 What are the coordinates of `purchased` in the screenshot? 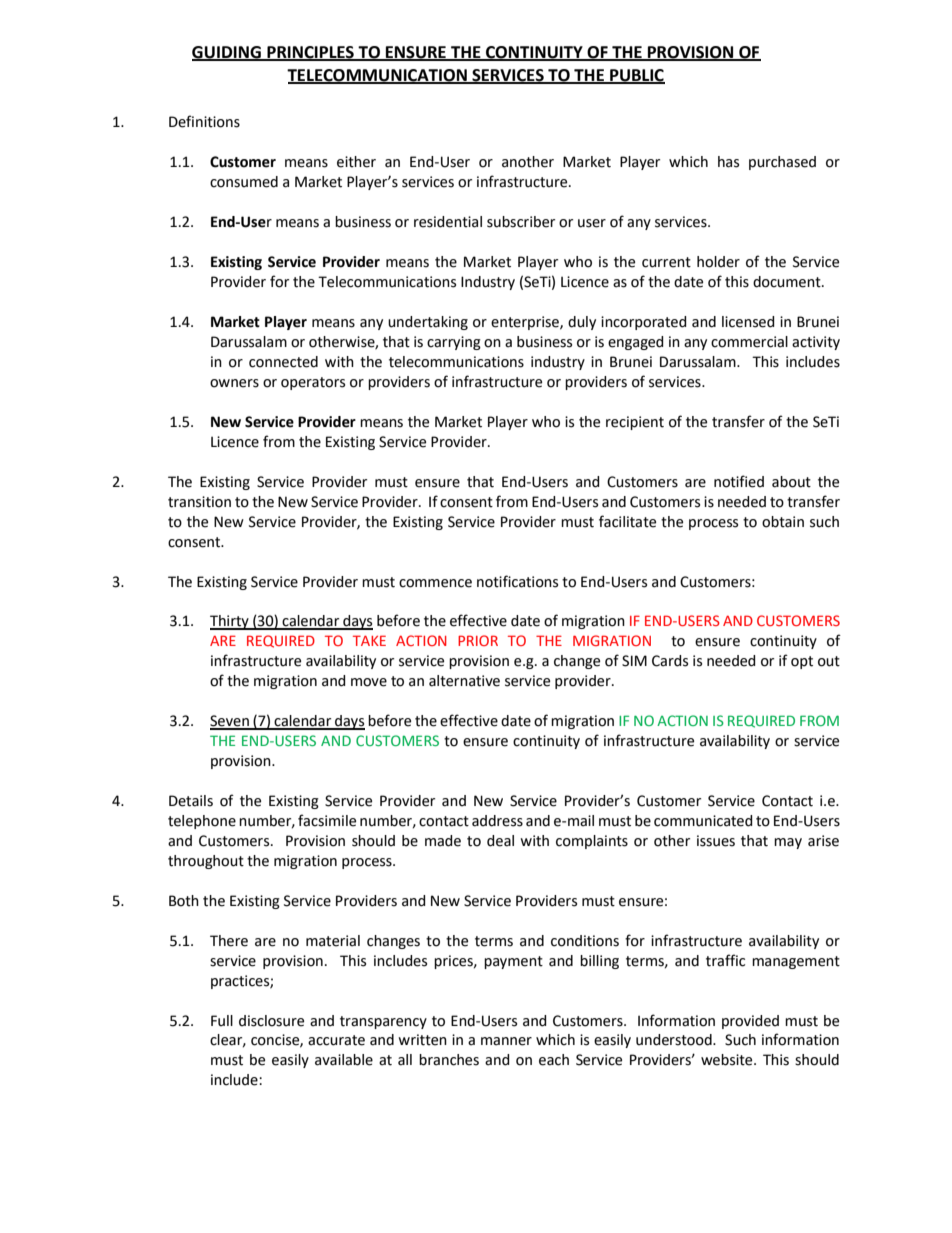 It's located at (782, 163).
